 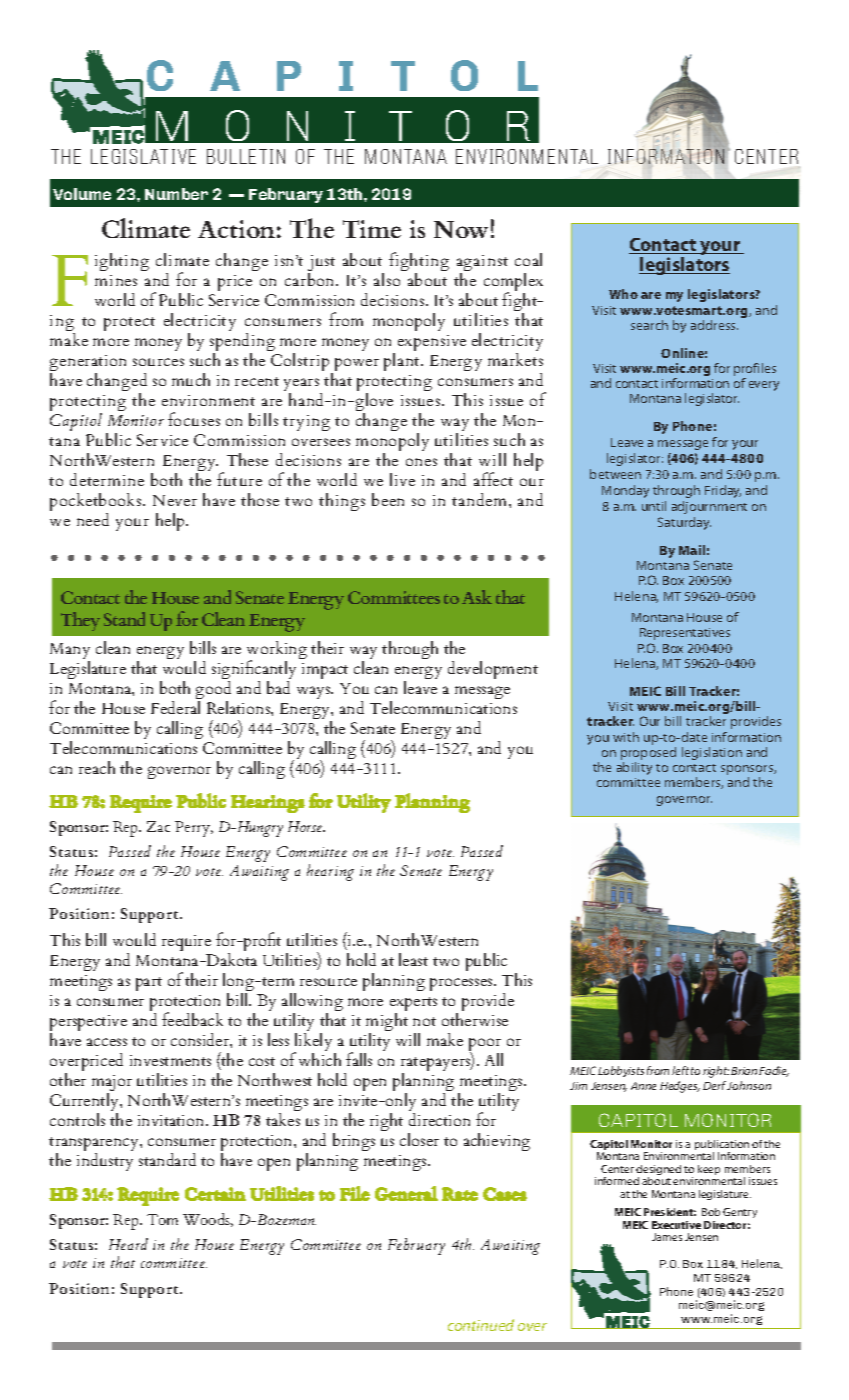 I want to click on Time, so click(x=372, y=229).
